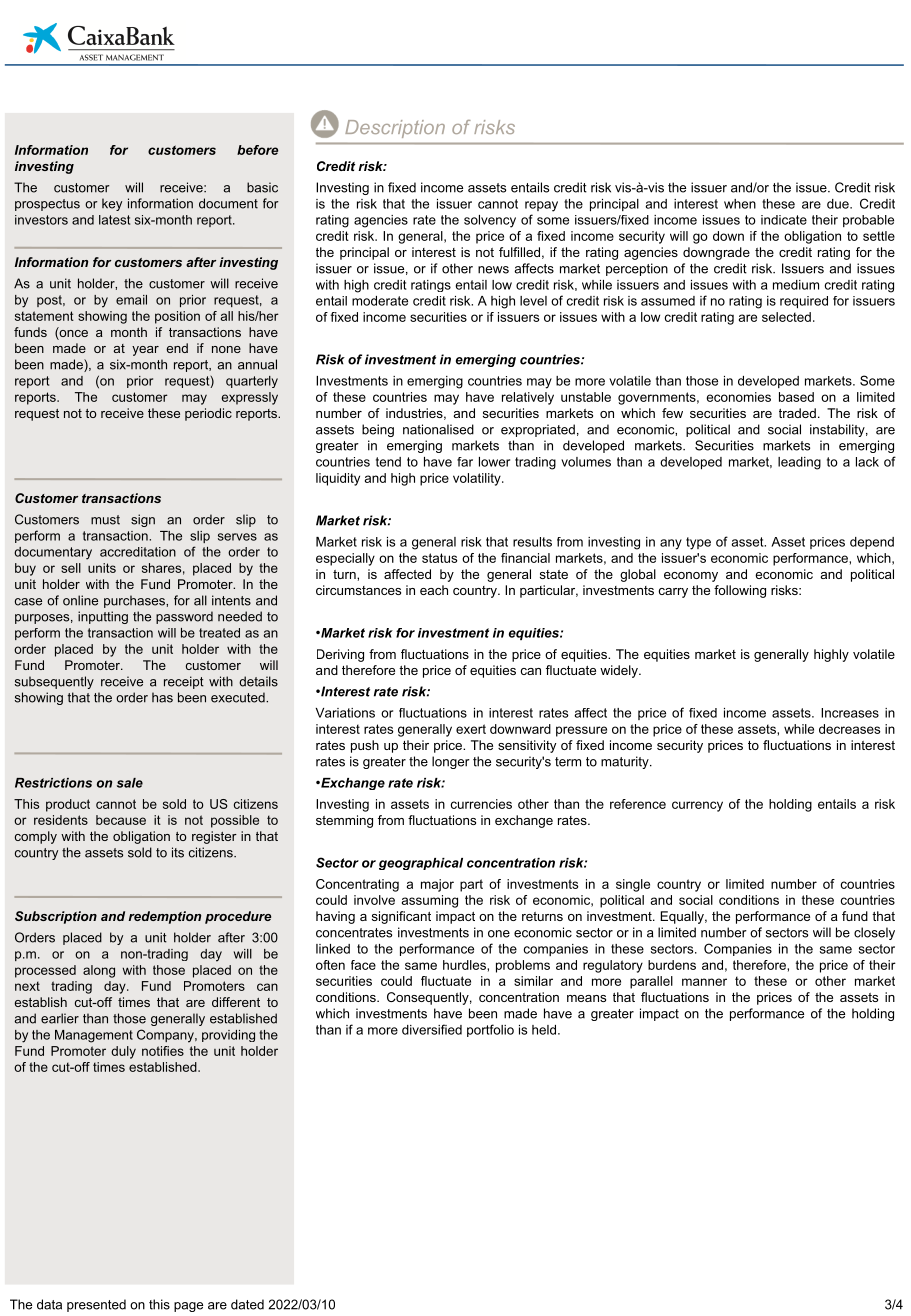 The height and width of the image is (1316, 911). What do you see at coordinates (164, 917) in the image?
I see `redemption` at bounding box center [164, 917].
